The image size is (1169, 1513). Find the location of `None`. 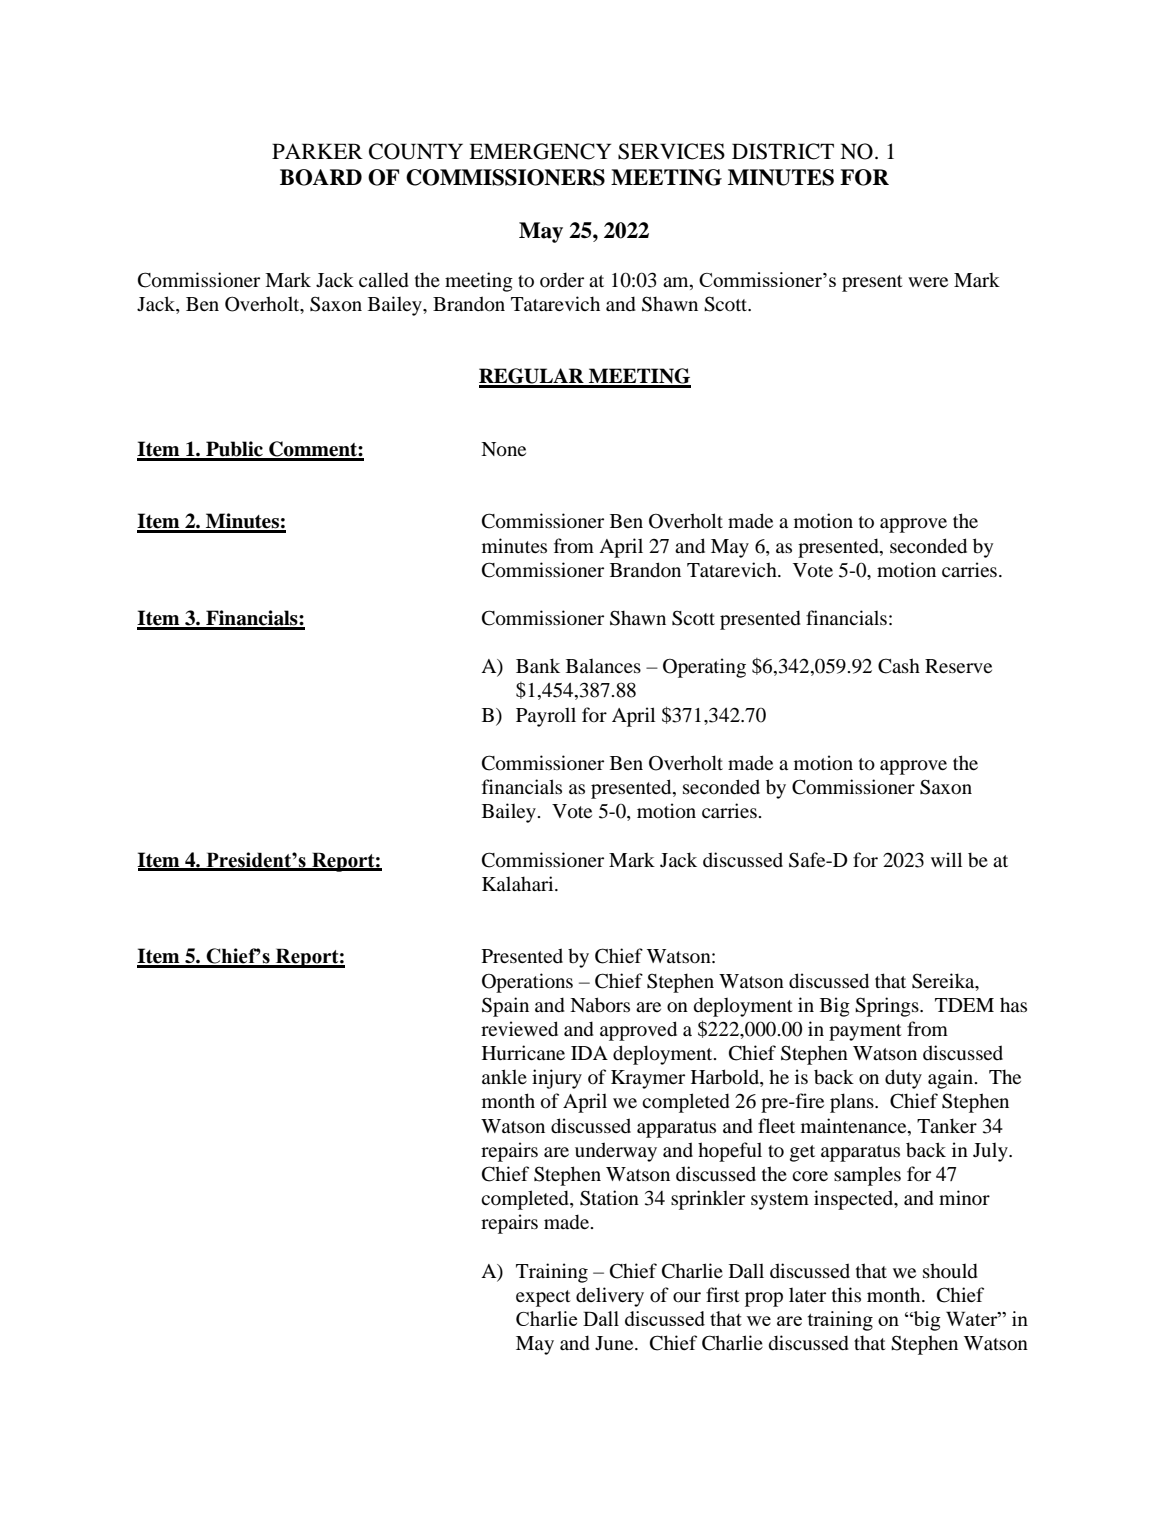

None is located at coordinates (503, 449).
